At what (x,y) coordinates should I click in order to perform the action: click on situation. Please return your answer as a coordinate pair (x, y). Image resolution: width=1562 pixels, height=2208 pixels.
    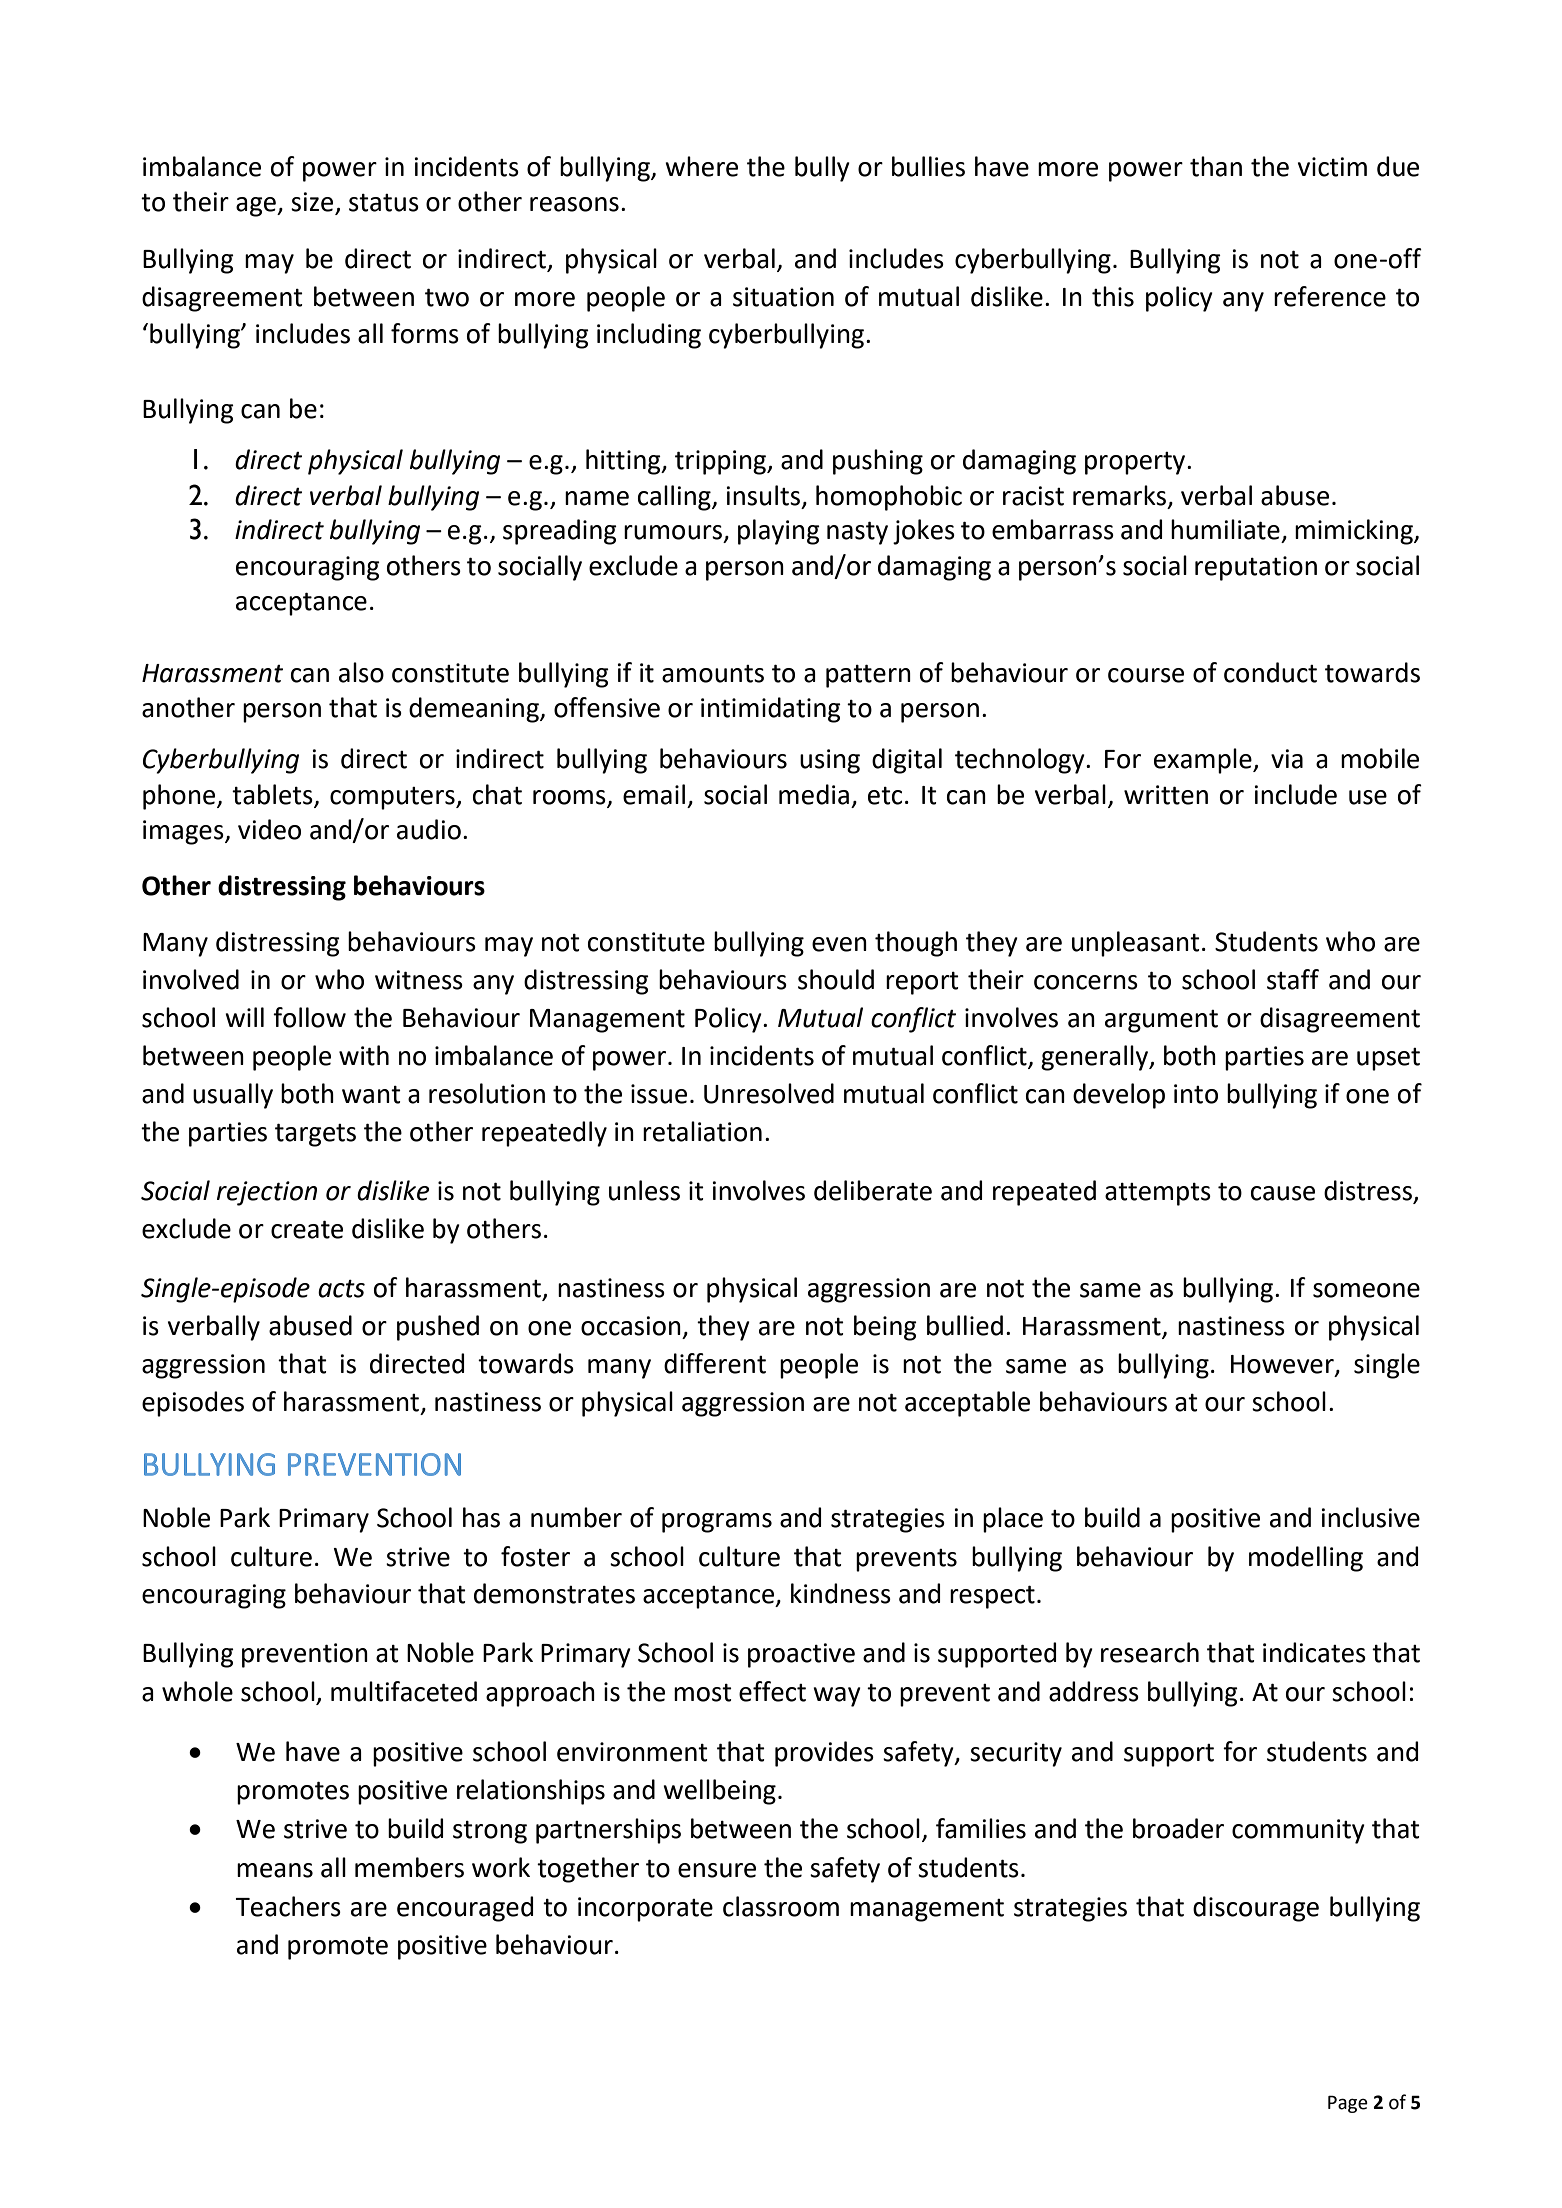
    Looking at the image, I should click on (783, 297).
